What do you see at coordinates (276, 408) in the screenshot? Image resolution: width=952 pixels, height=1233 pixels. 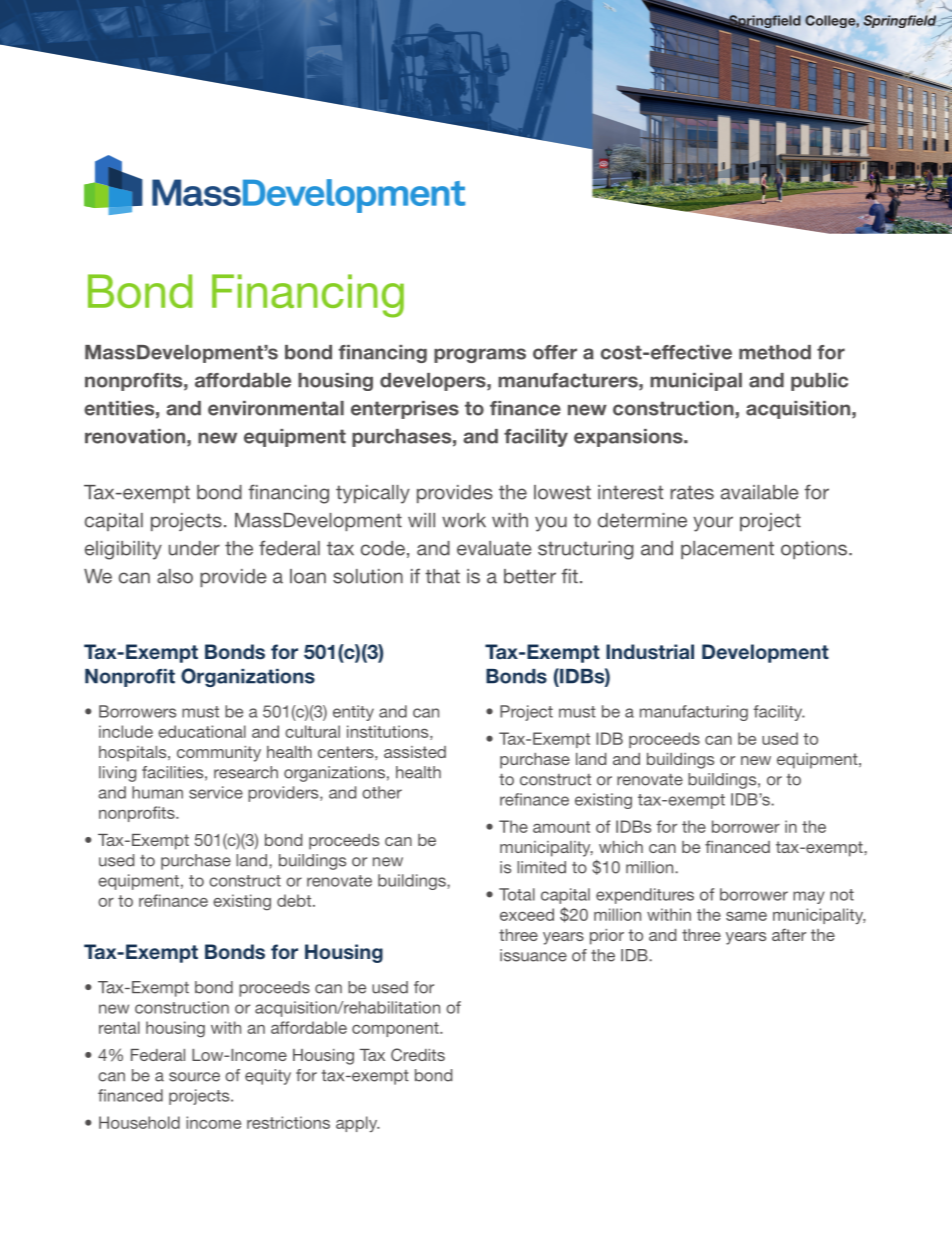 I see `environmental` at bounding box center [276, 408].
